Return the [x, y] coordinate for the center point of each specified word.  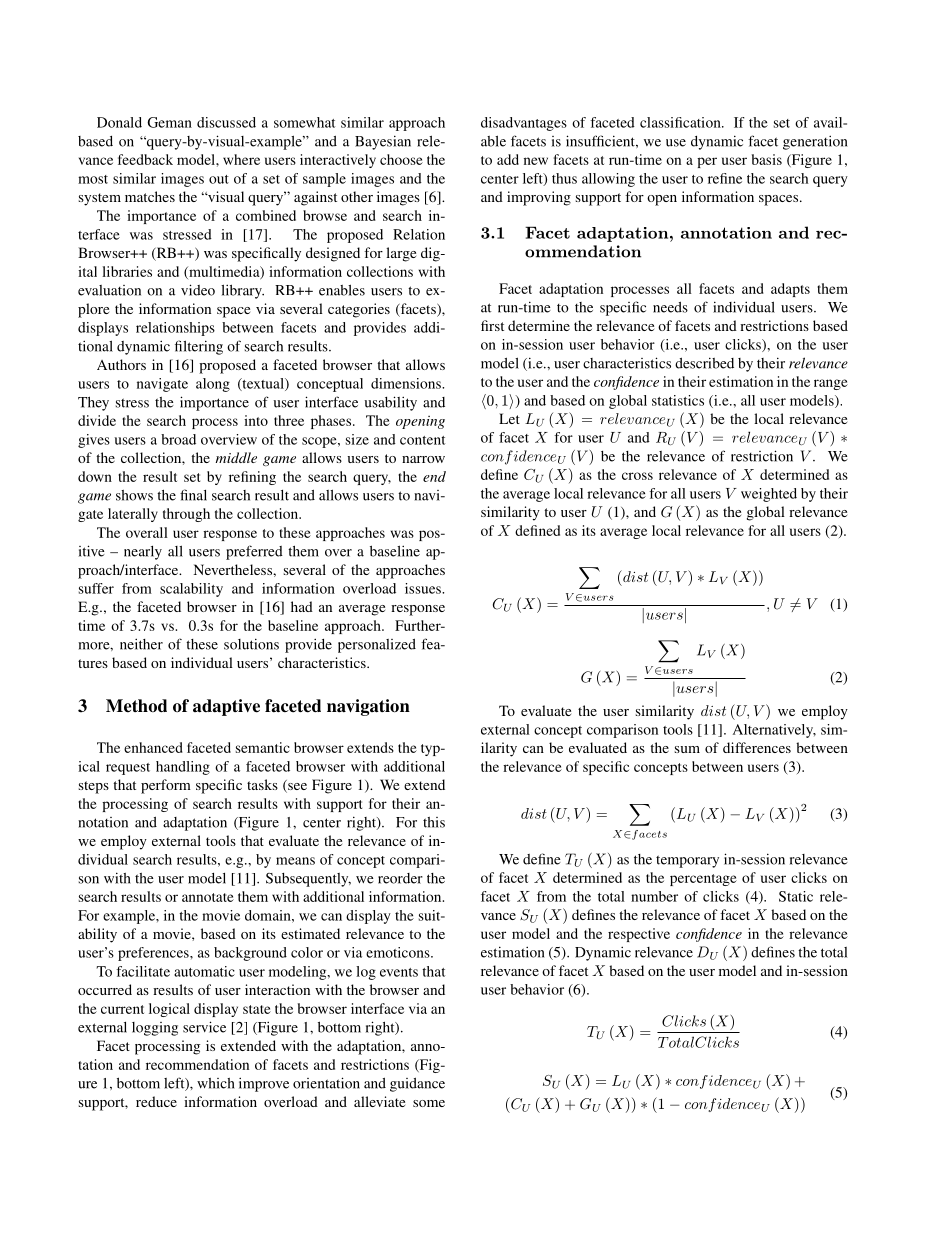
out [219, 179]
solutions [251, 644]
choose [401, 159]
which [216, 1083]
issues [424, 588]
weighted [769, 495]
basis [767, 159]
